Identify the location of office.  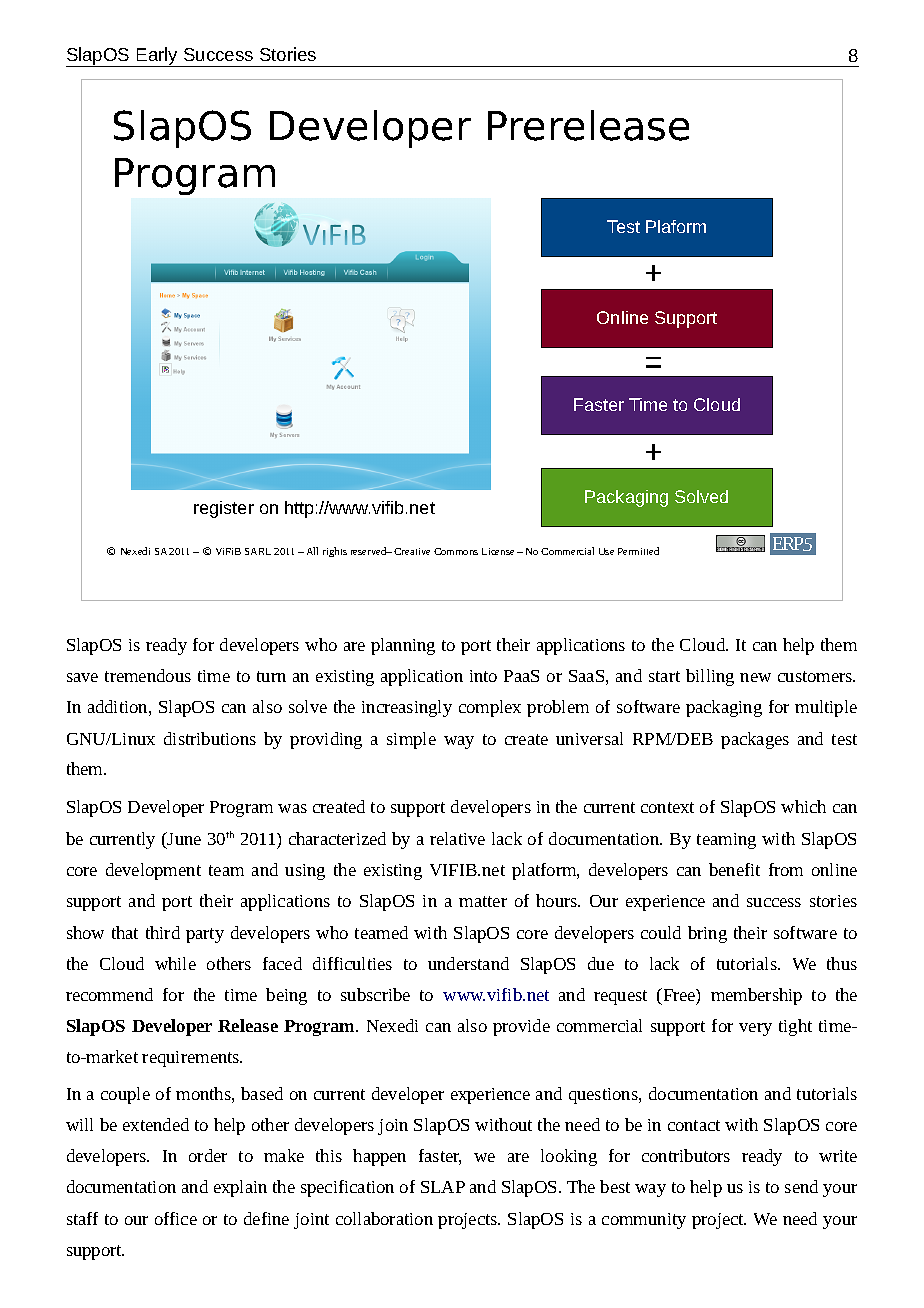
(176, 1218).
